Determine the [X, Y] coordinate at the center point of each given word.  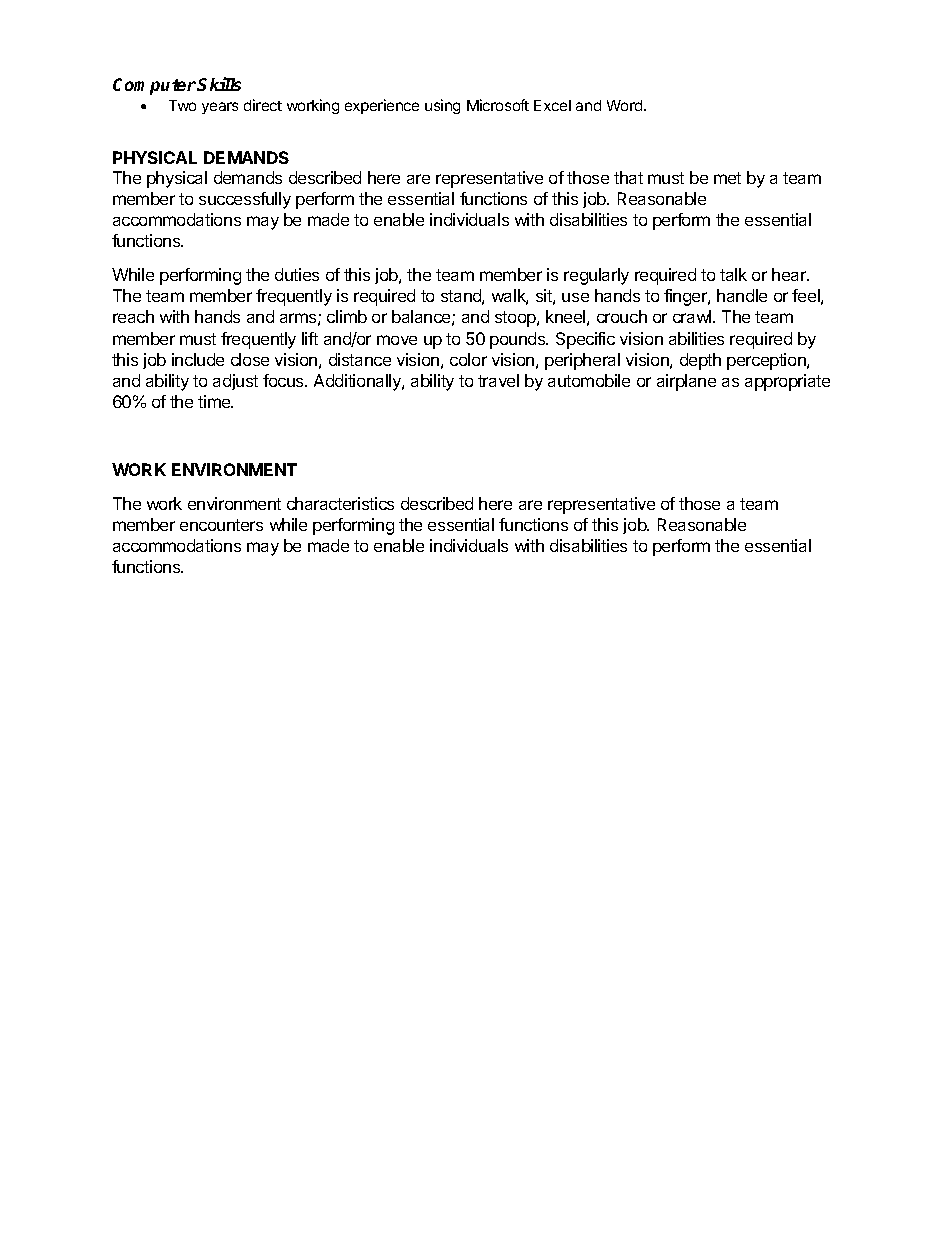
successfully [245, 200]
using [442, 106]
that [628, 177]
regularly [596, 276]
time [215, 401]
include [198, 359]
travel [498, 380]
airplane [686, 382]
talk [733, 274]
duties [297, 274]
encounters [221, 525]
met [727, 178]
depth [700, 361]
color [468, 359]
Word [626, 105]
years [220, 108]
